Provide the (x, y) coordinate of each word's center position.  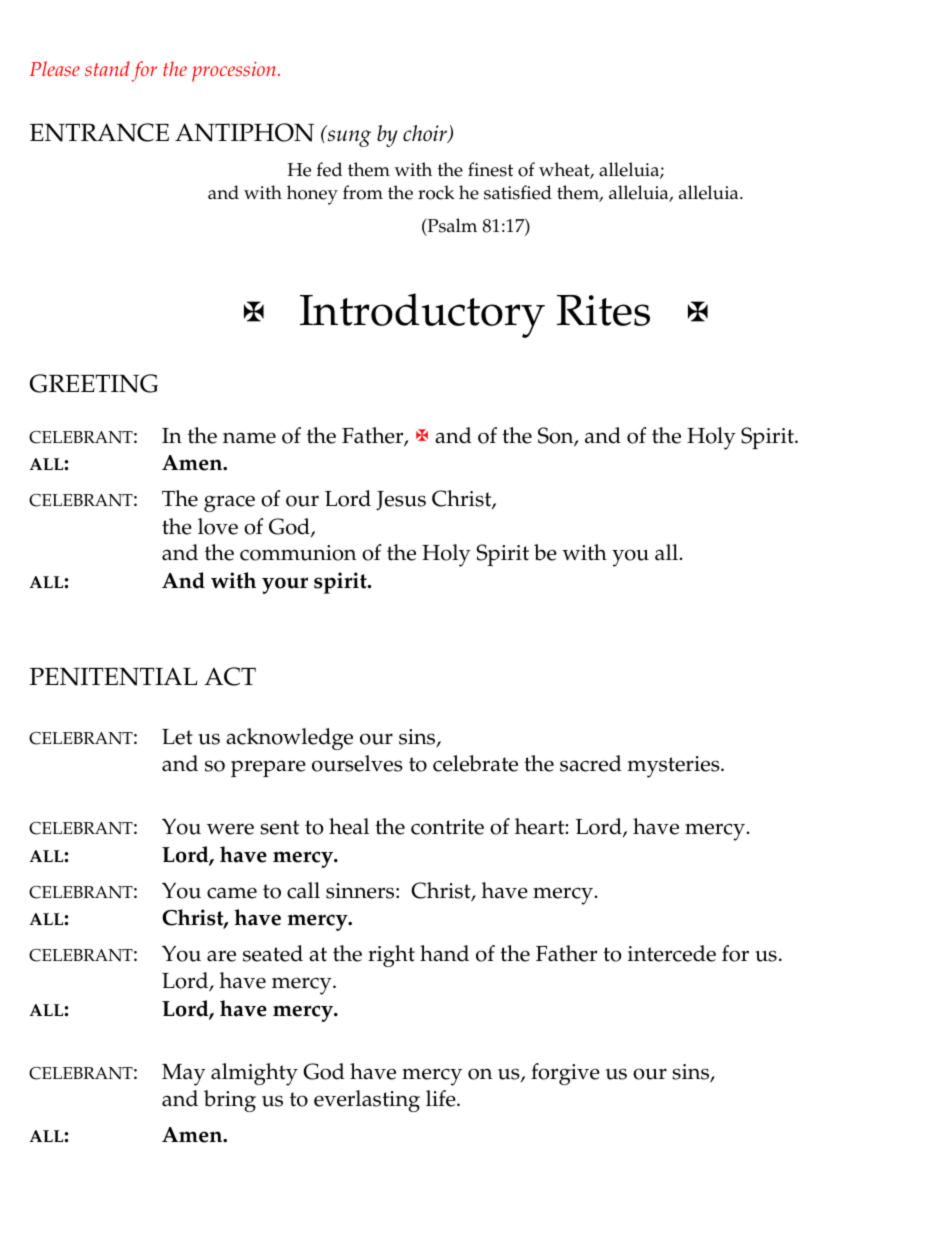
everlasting (367, 1101)
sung (349, 138)
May (184, 1075)
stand (107, 68)
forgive (565, 1074)
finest (490, 169)
